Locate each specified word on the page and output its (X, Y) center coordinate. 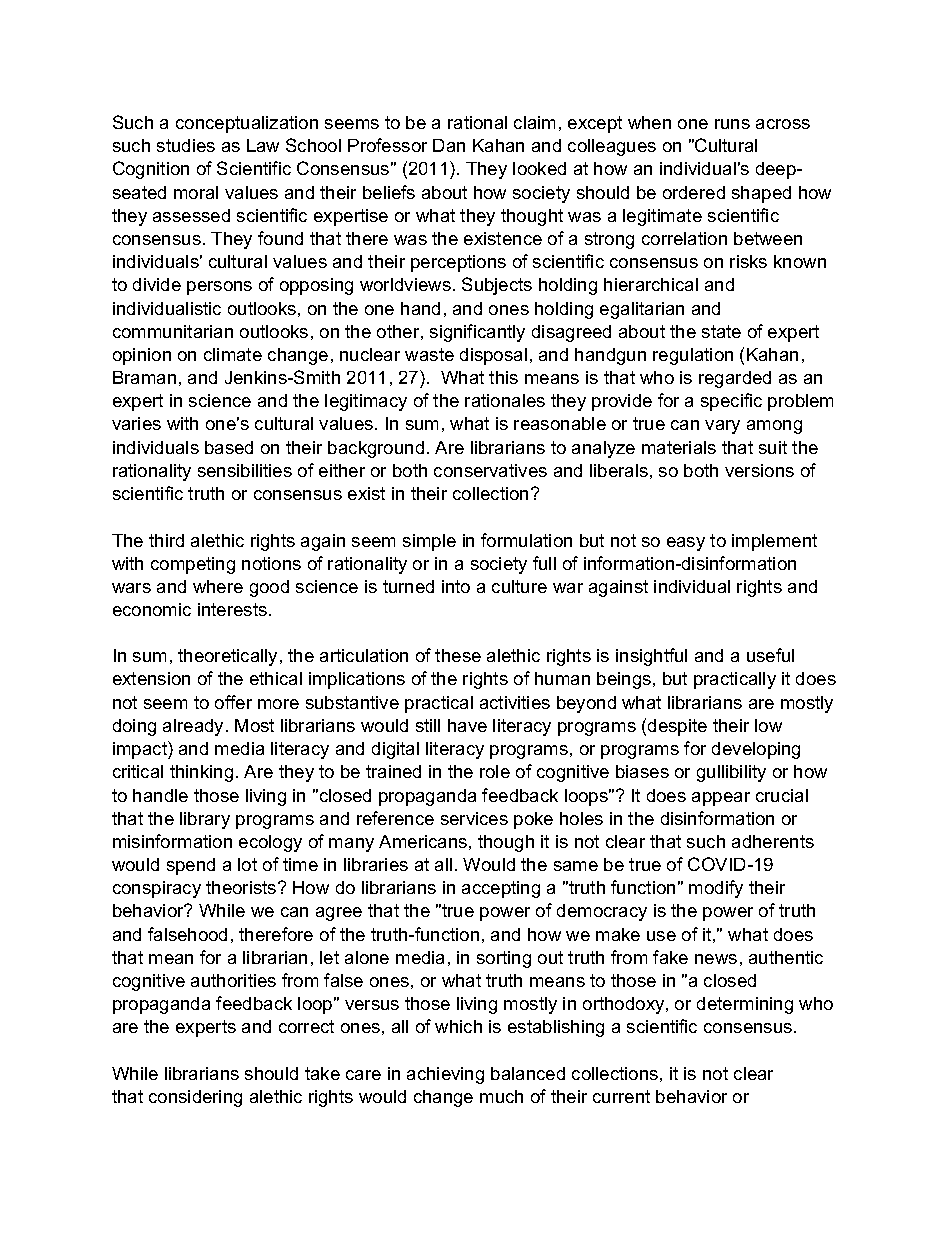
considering (195, 1098)
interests (234, 609)
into (456, 586)
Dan (449, 145)
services (474, 818)
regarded (735, 379)
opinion (142, 356)
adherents (773, 841)
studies (186, 145)
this (503, 377)
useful (770, 655)
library (205, 820)
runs (732, 124)
